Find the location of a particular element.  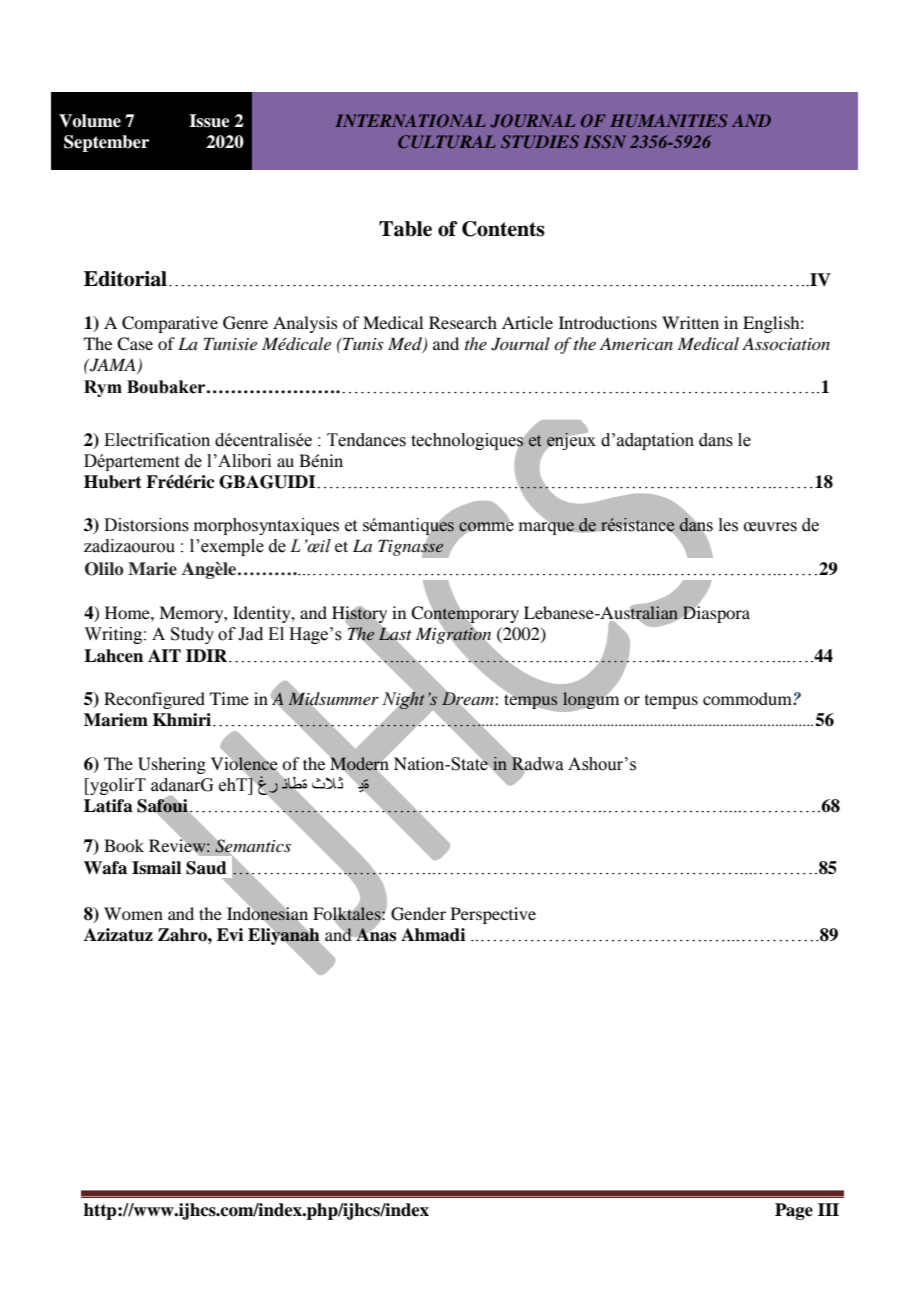

HUMANITIES is located at coordinates (669, 120).
